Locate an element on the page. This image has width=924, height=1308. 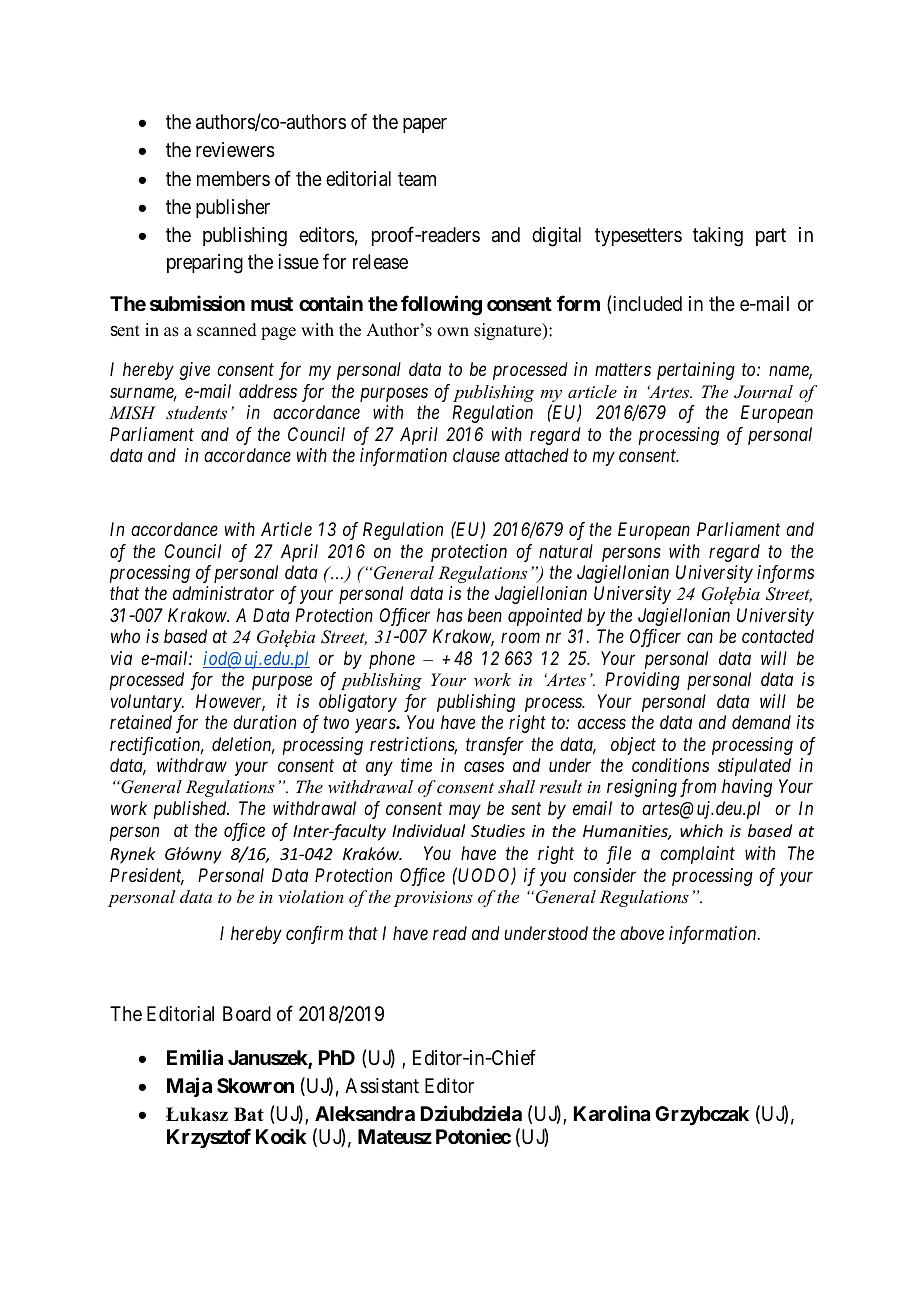
Mateusz is located at coordinates (395, 1136).
